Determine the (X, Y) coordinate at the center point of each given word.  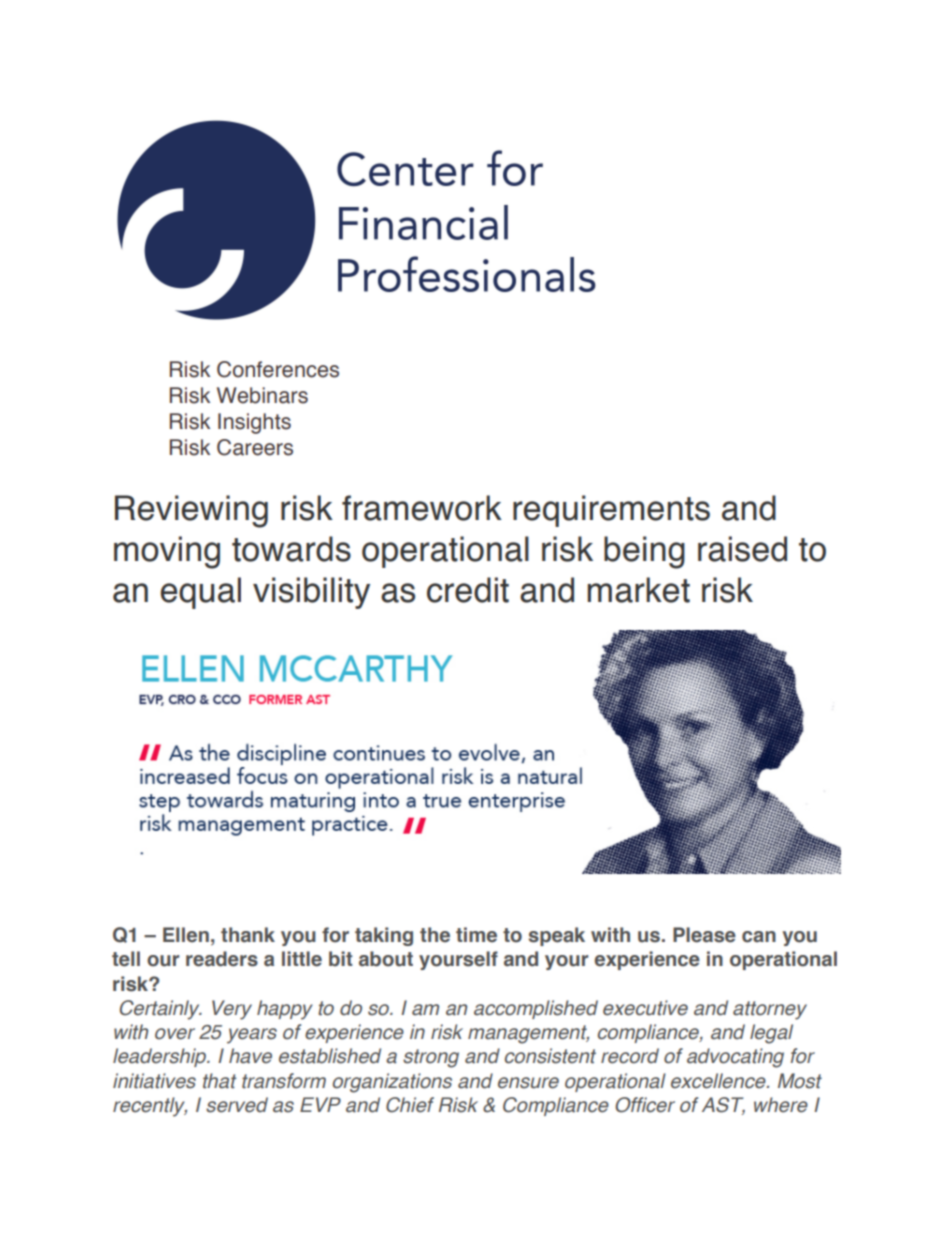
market (638, 590)
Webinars (262, 395)
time (476, 935)
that (219, 1081)
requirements (611, 511)
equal (201, 593)
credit (468, 590)
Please (704, 935)
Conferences (278, 369)
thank (248, 935)
